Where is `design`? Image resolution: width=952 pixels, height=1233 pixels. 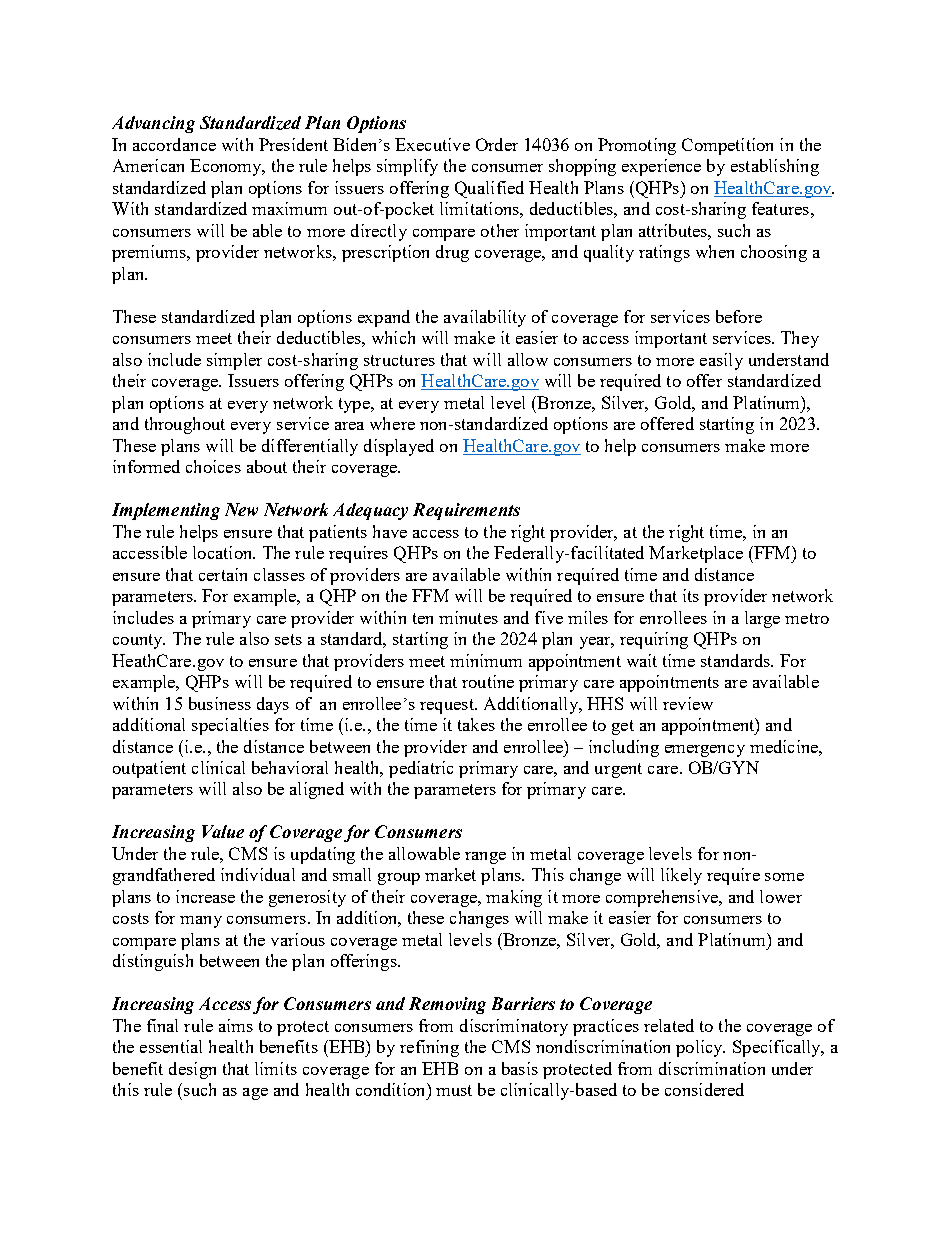
design is located at coordinates (192, 1070).
